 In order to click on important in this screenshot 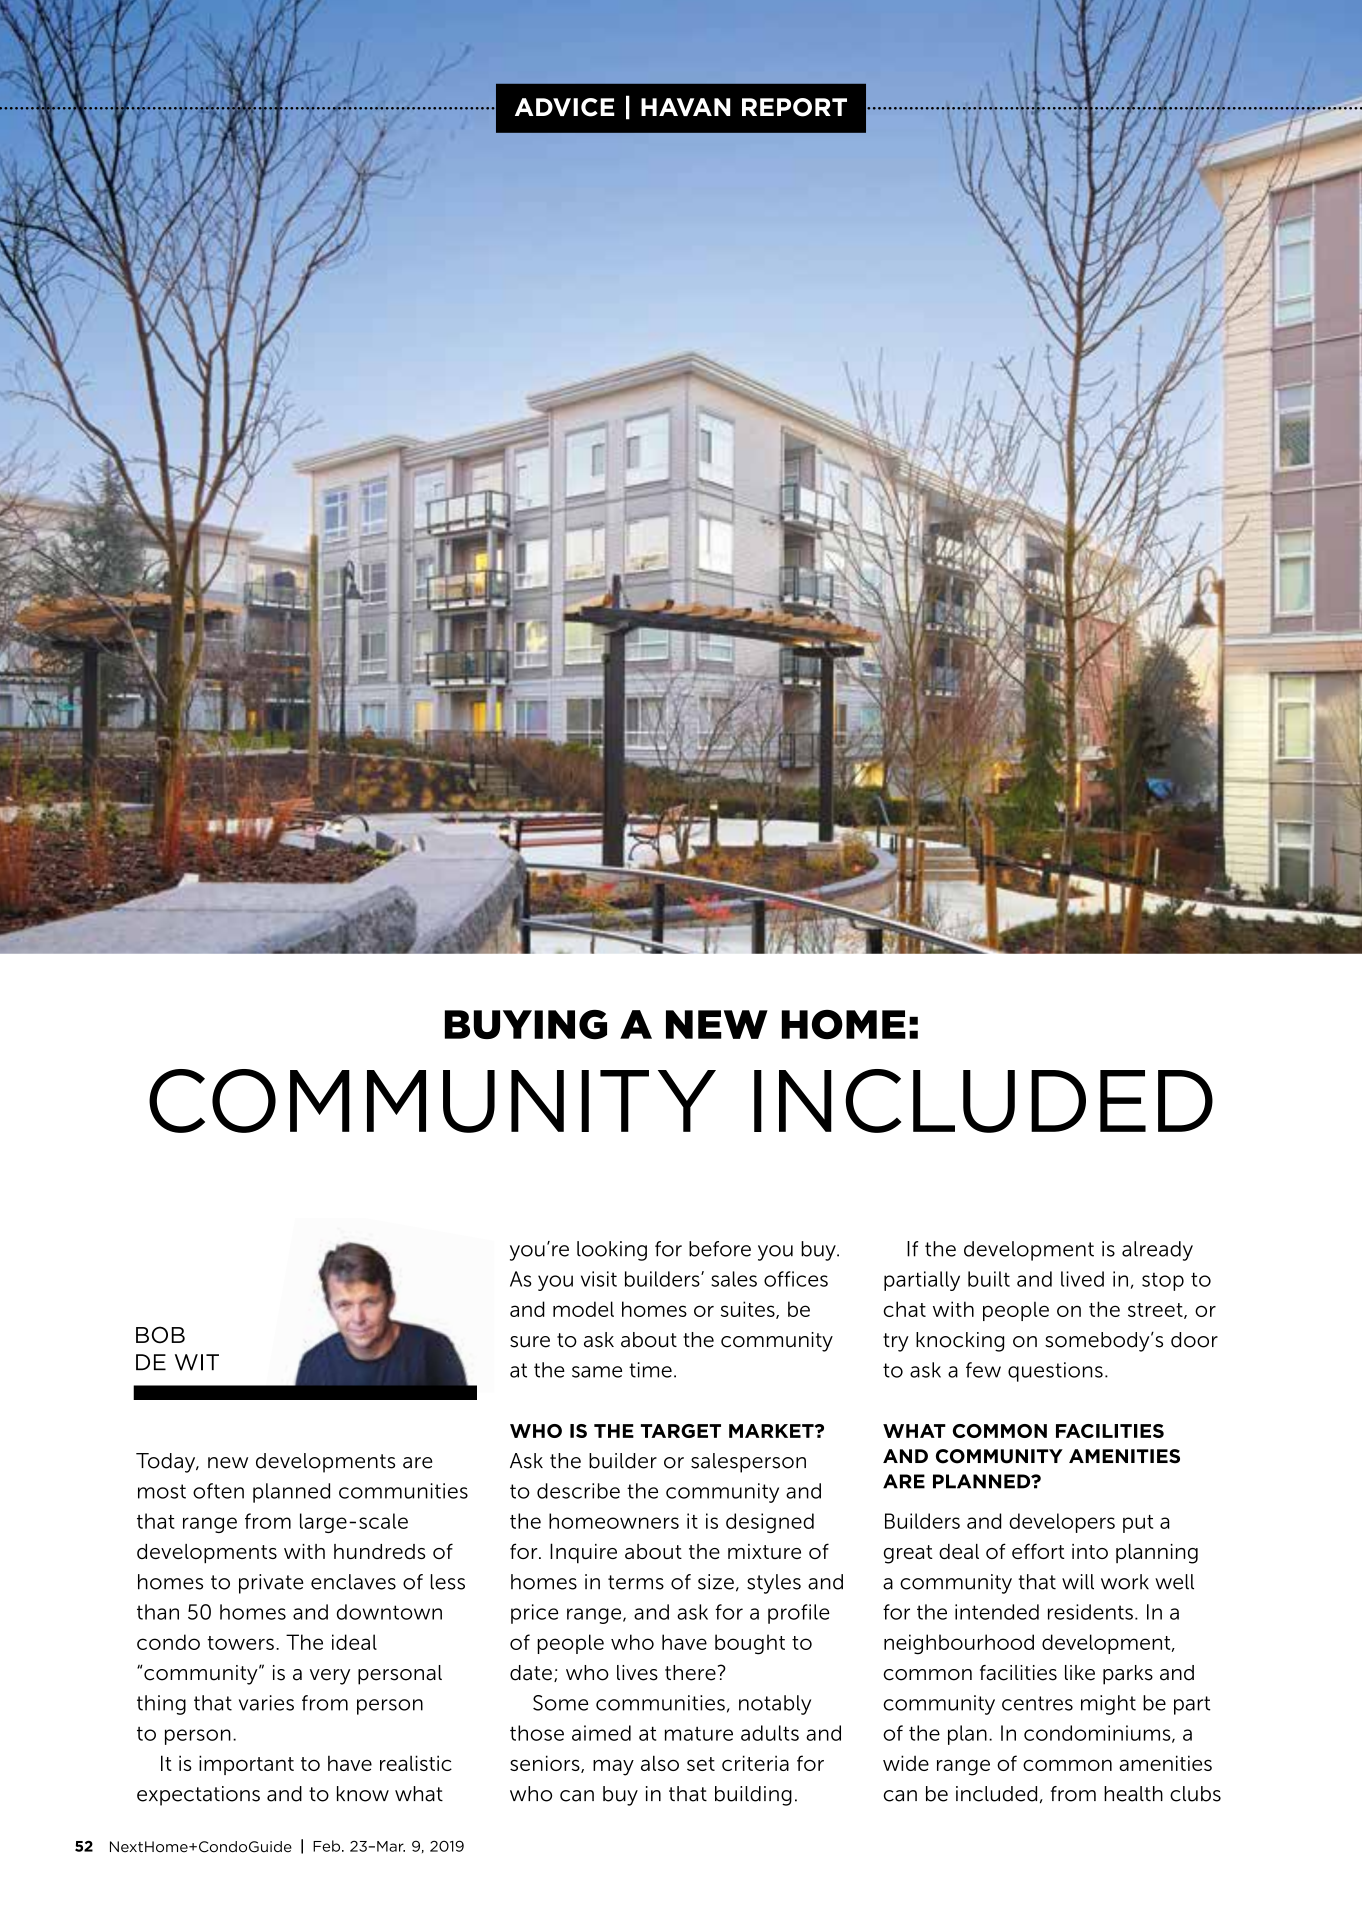, I will do `click(246, 1765)`.
